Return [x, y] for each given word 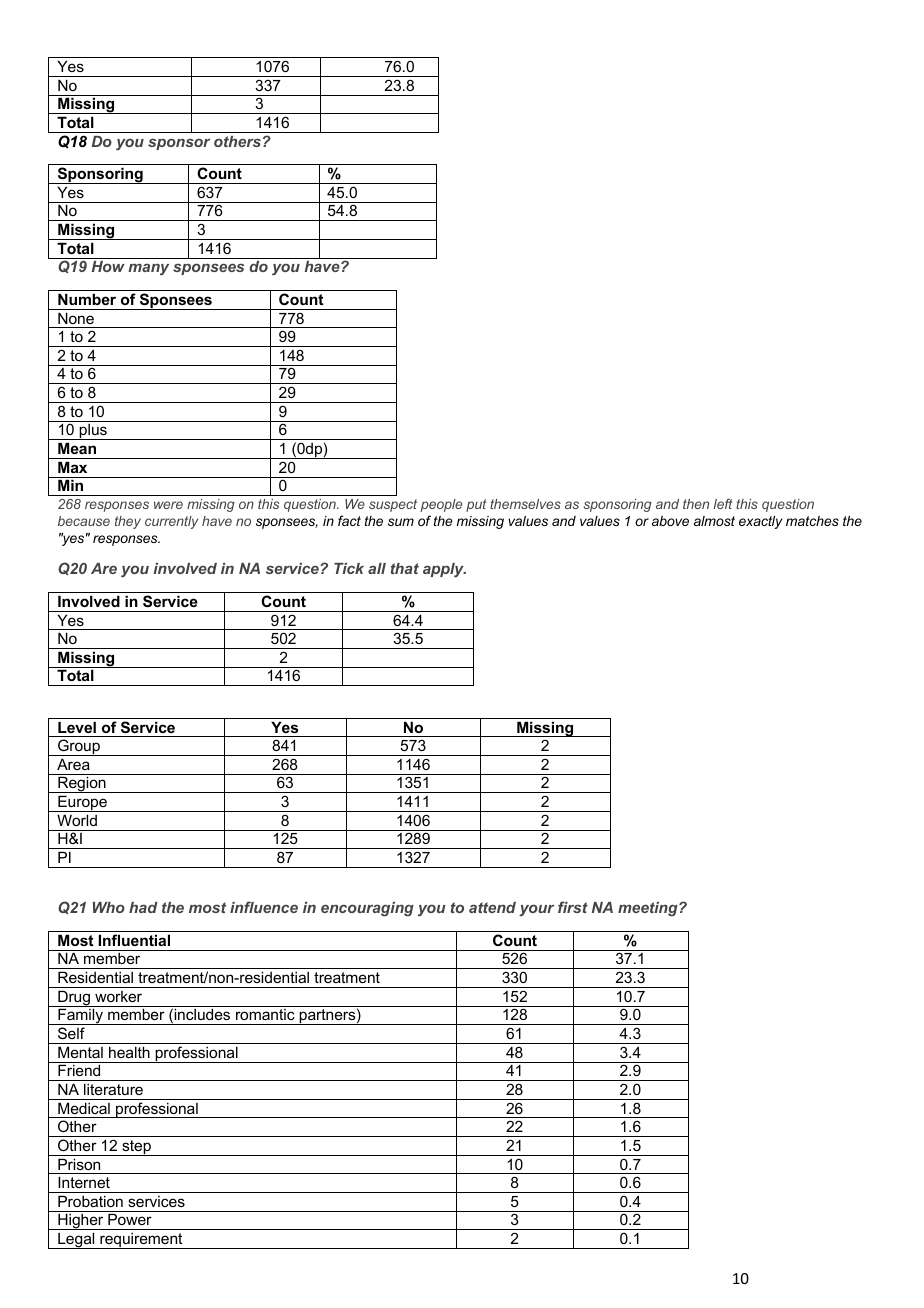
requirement [141, 1241]
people [441, 505]
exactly [761, 522]
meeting [649, 909]
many [148, 269]
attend [492, 907]
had [143, 907]
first [573, 907]
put [476, 505]
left [722, 503]
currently [171, 522]
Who [109, 907]
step [136, 1148]
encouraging [367, 909]
